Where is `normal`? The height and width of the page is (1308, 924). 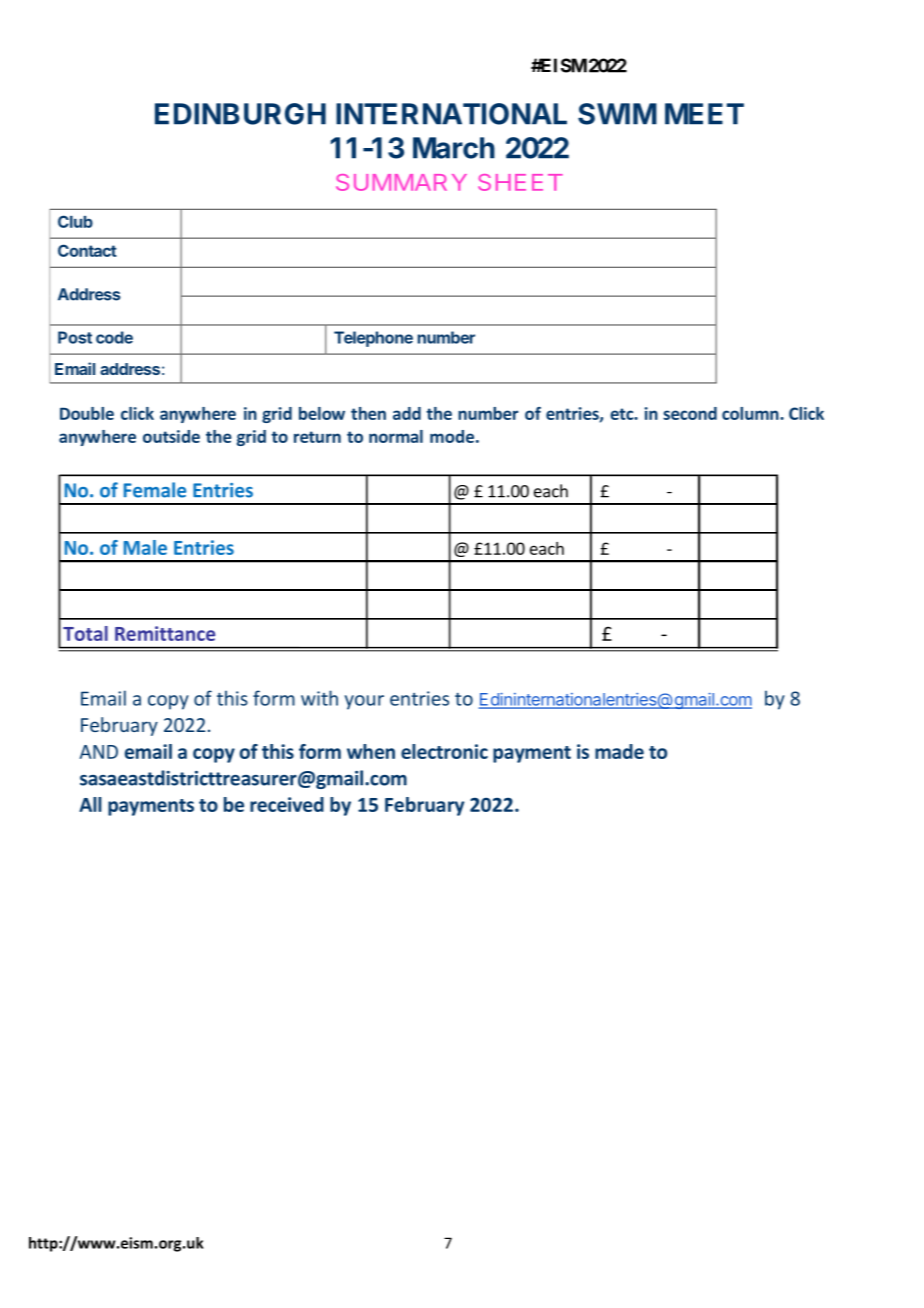 normal is located at coordinates (396, 436).
